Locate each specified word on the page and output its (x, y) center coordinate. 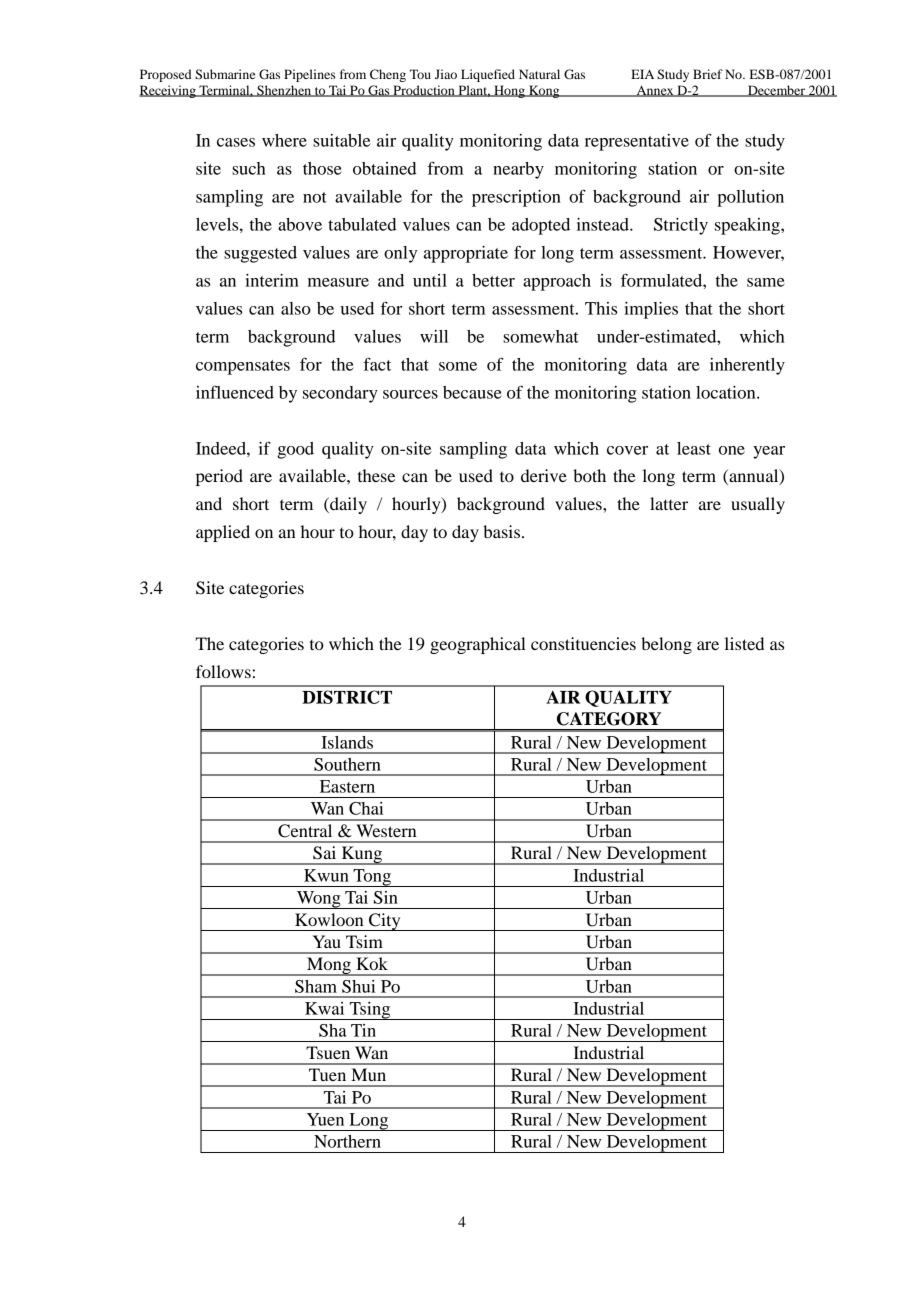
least (694, 448)
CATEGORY (609, 719)
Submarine (225, 74)
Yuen (325, 1119)
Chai (366, 808)
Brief (708, 74)
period (219, 477)
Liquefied (488, 75)
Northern (347, 1141)
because (472, 392)
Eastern (347, 786)
